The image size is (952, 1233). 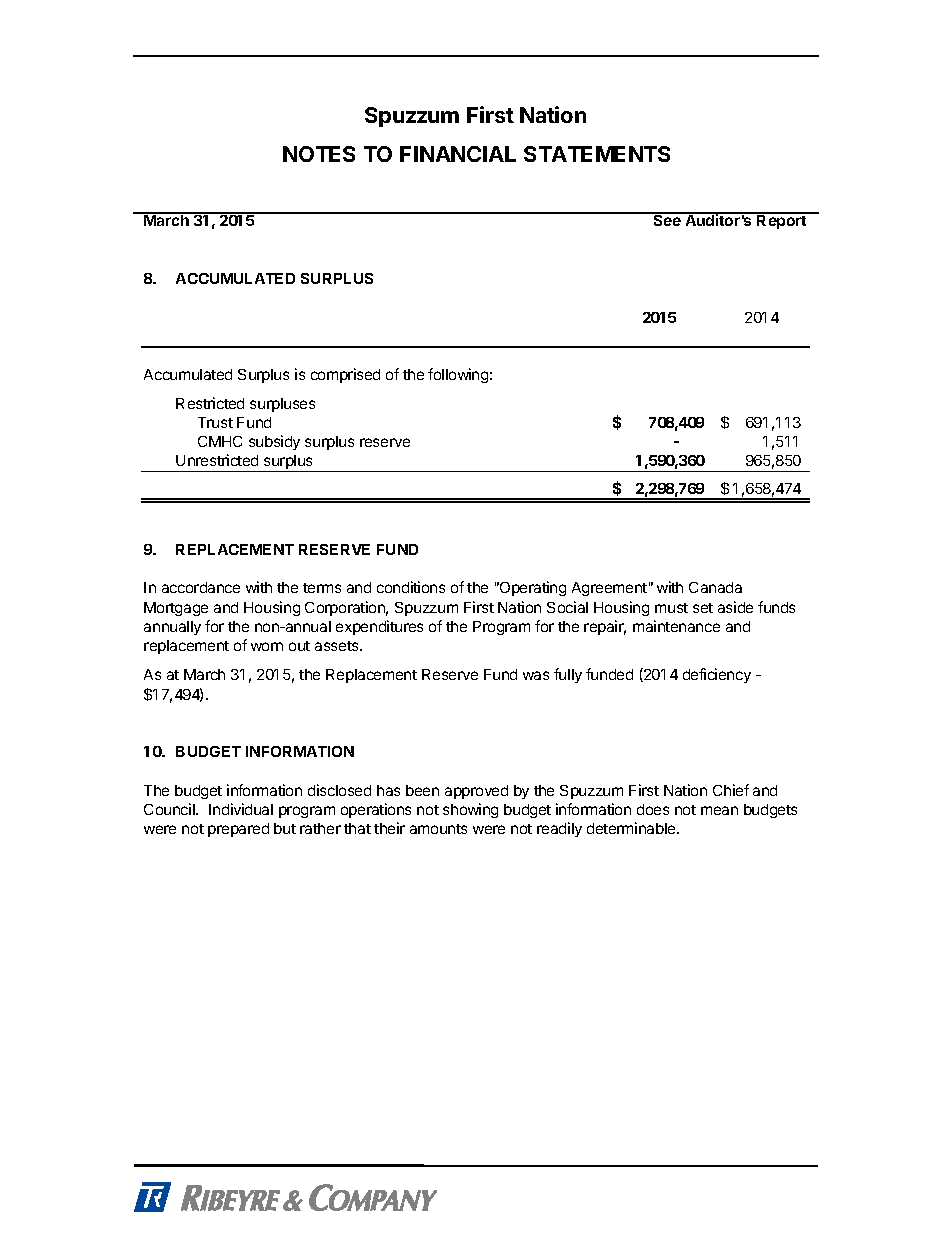 I want to click on worn, so click(x=267, y=646).
